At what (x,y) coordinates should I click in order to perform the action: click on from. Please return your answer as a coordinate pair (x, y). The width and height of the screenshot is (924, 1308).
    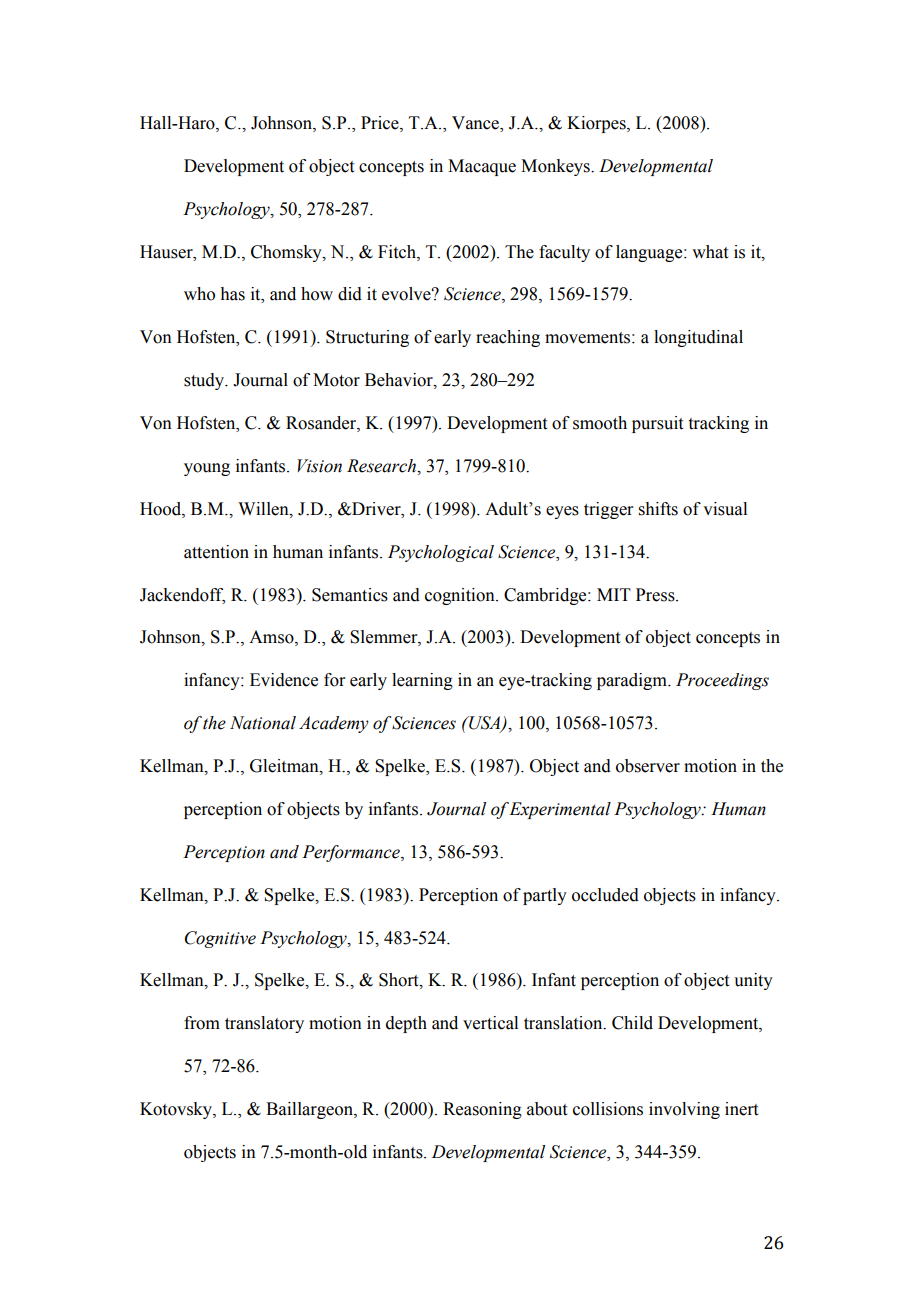
    Looking at the image, I should click on (202, 1023).
